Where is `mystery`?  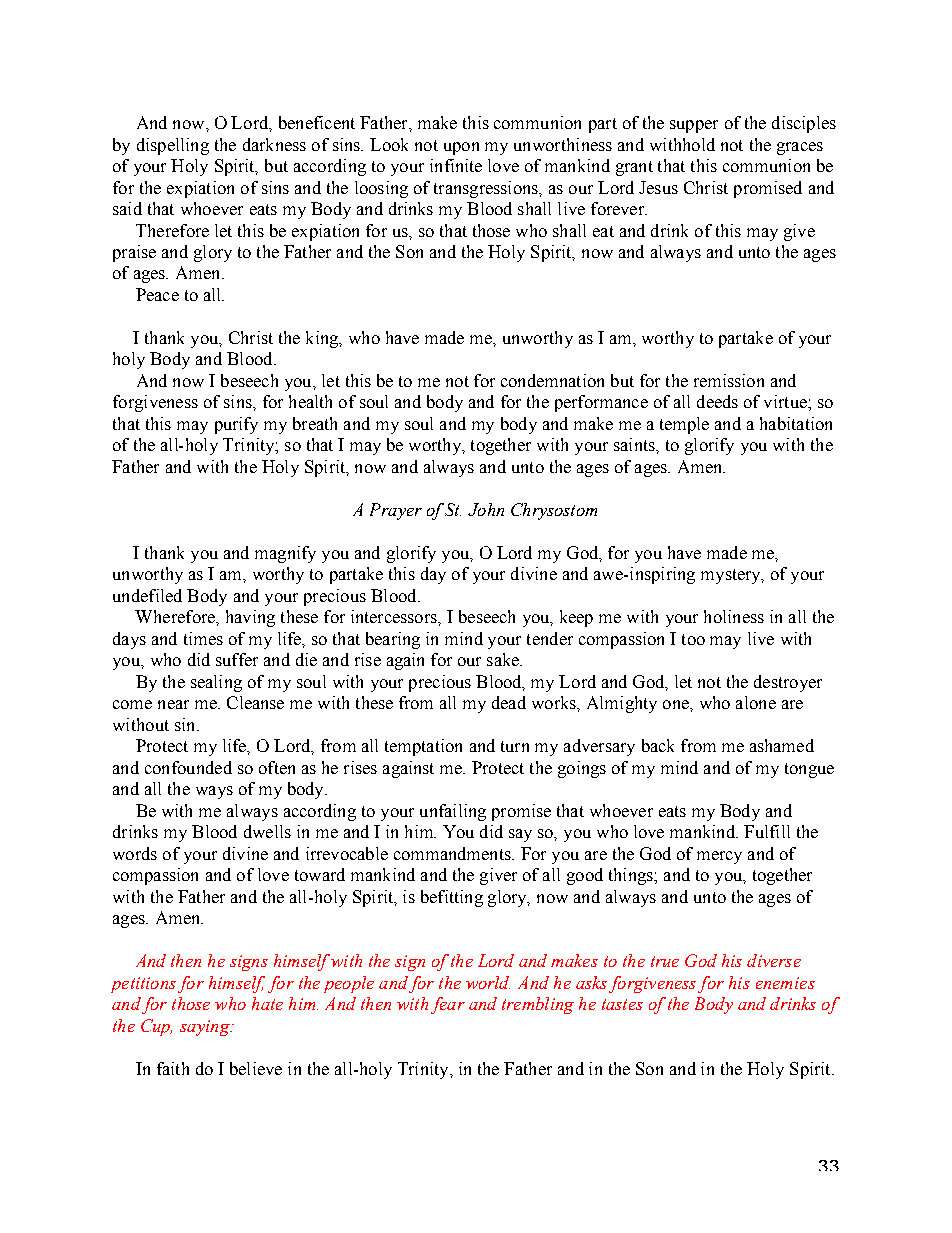 mystery is located at coordinates (732, 576).
